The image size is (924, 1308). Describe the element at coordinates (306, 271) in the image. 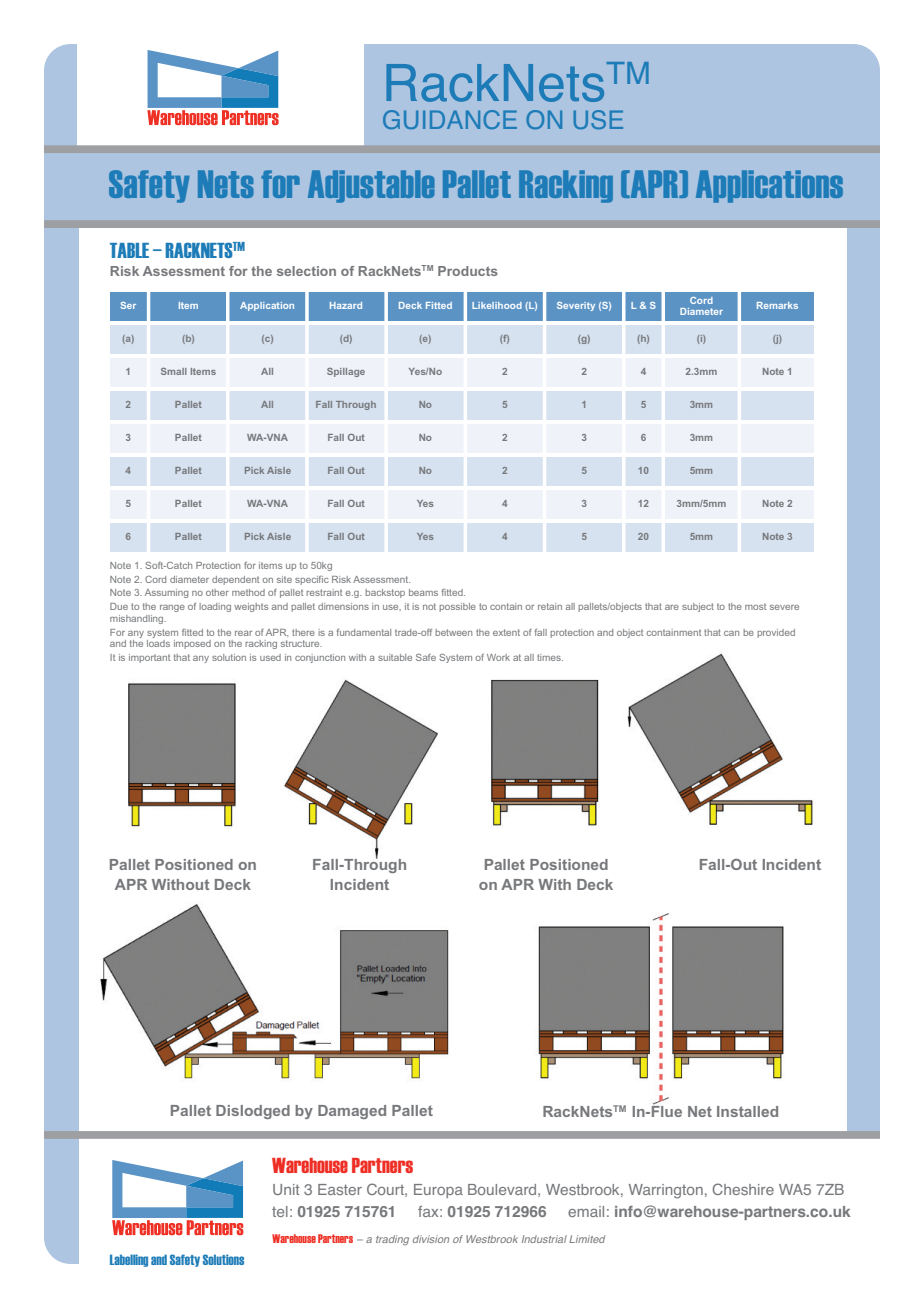

I see `selection` at that location.
